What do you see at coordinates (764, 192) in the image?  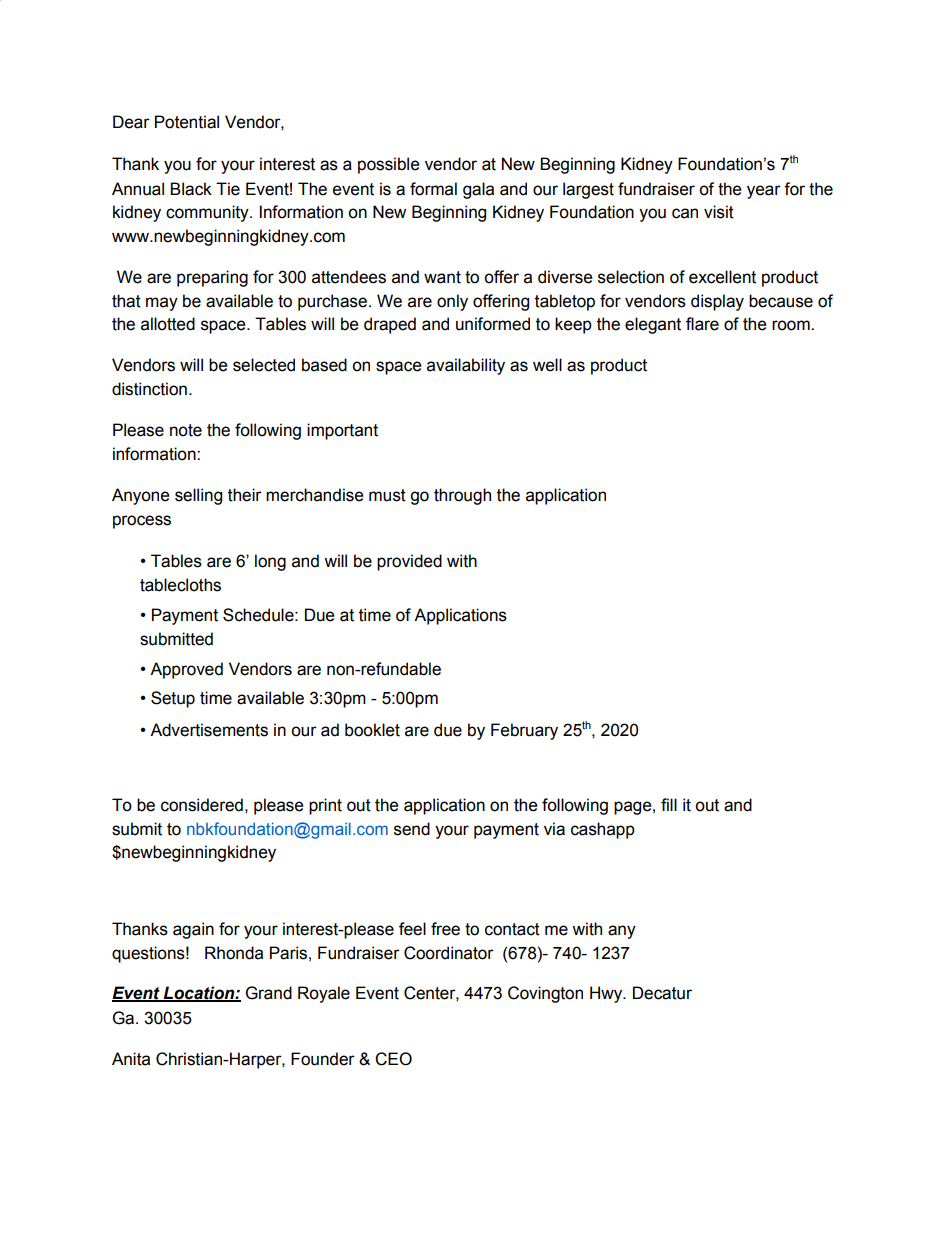 I see `year` at bounding box center [764, 192].
